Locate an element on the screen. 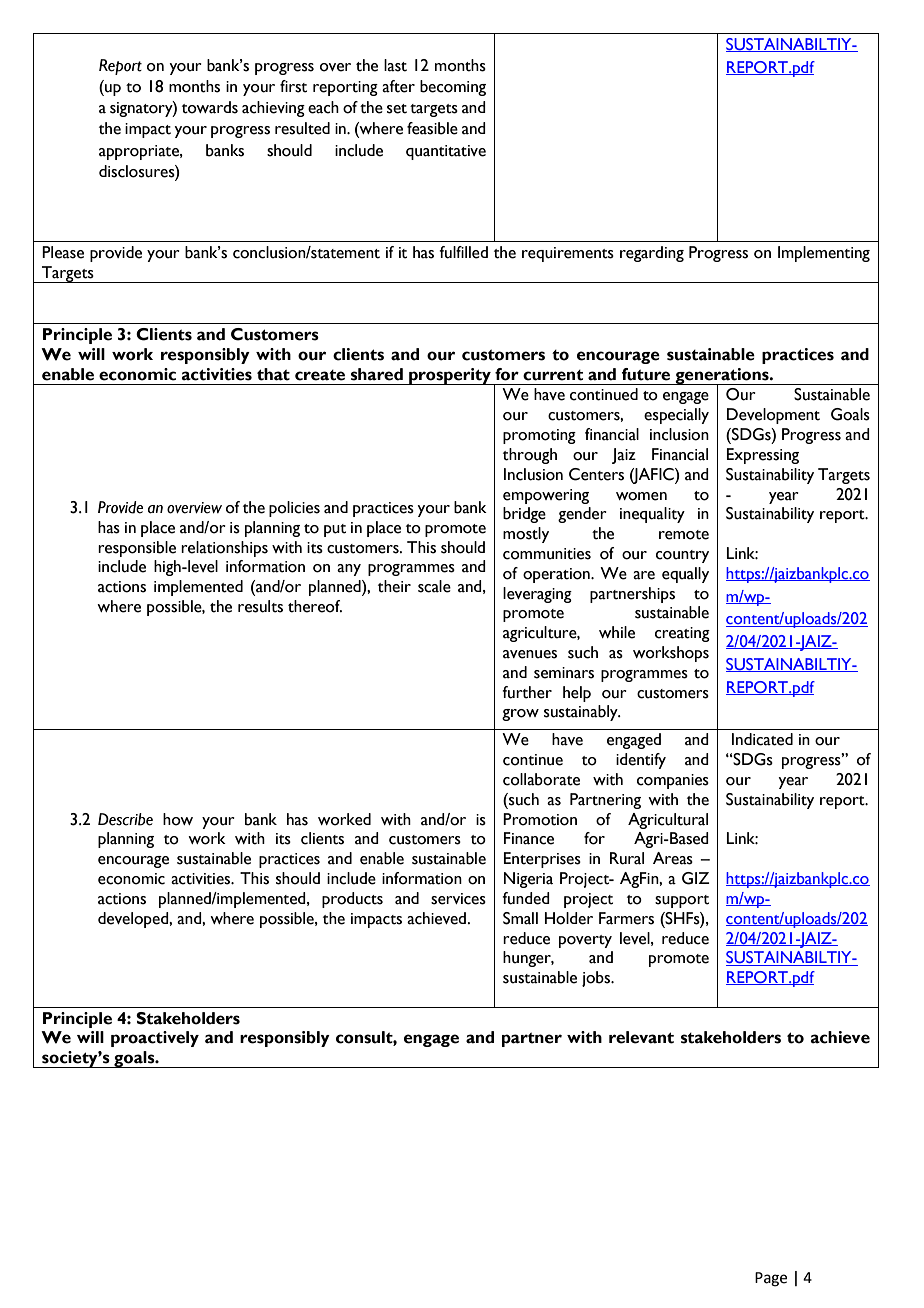 Image resolution: width=924 pixels, height=1308 pixels. Implementing is located at coordinates (824, 254).
